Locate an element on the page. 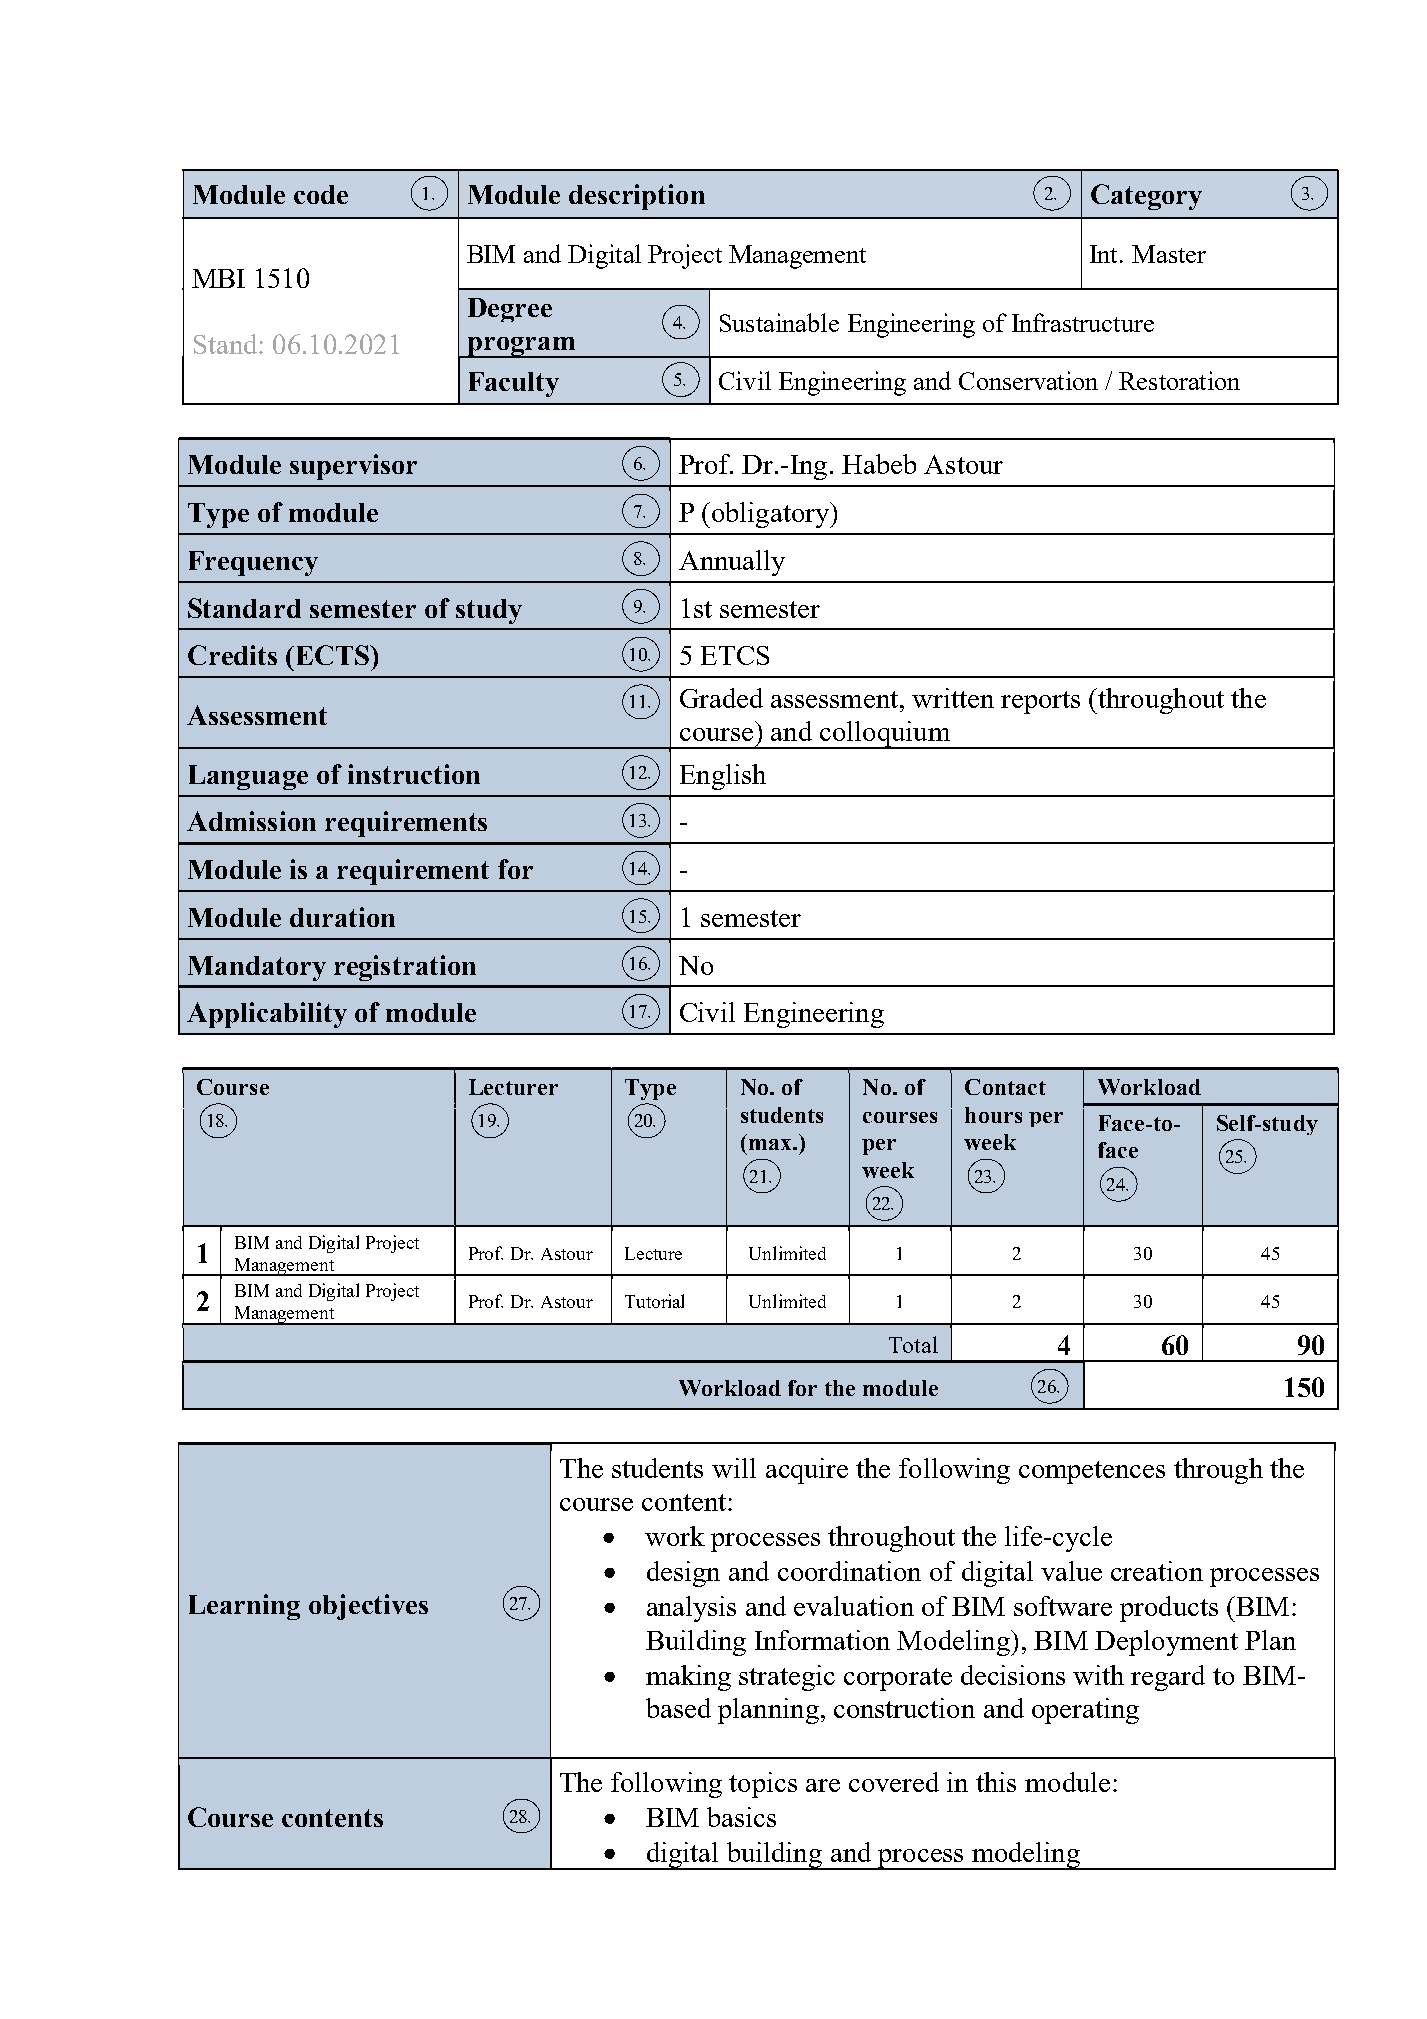  will is located at coordinates (734, 1468).
